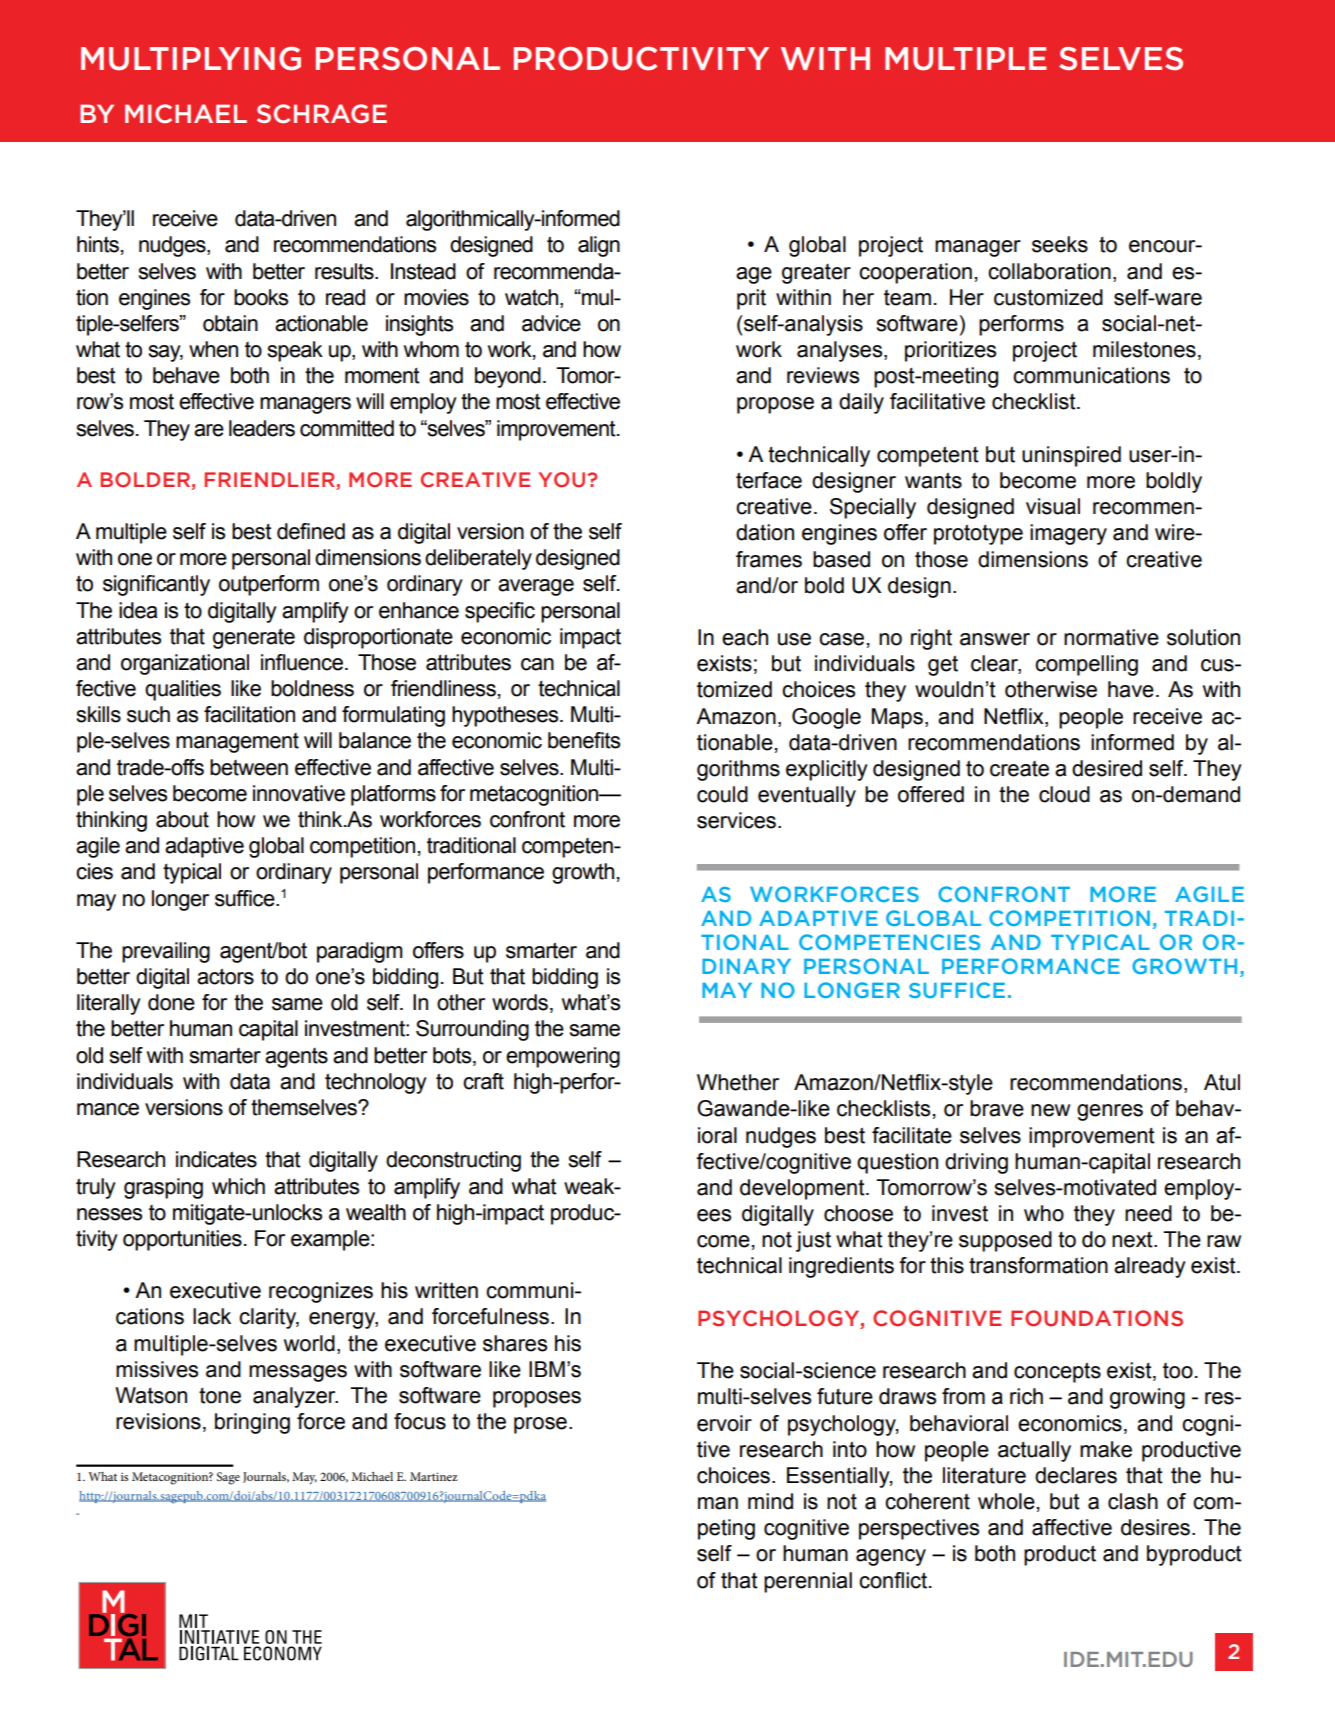 This document has height=1728, width=1335. I want to click on imagery, so click(1068, 534).
